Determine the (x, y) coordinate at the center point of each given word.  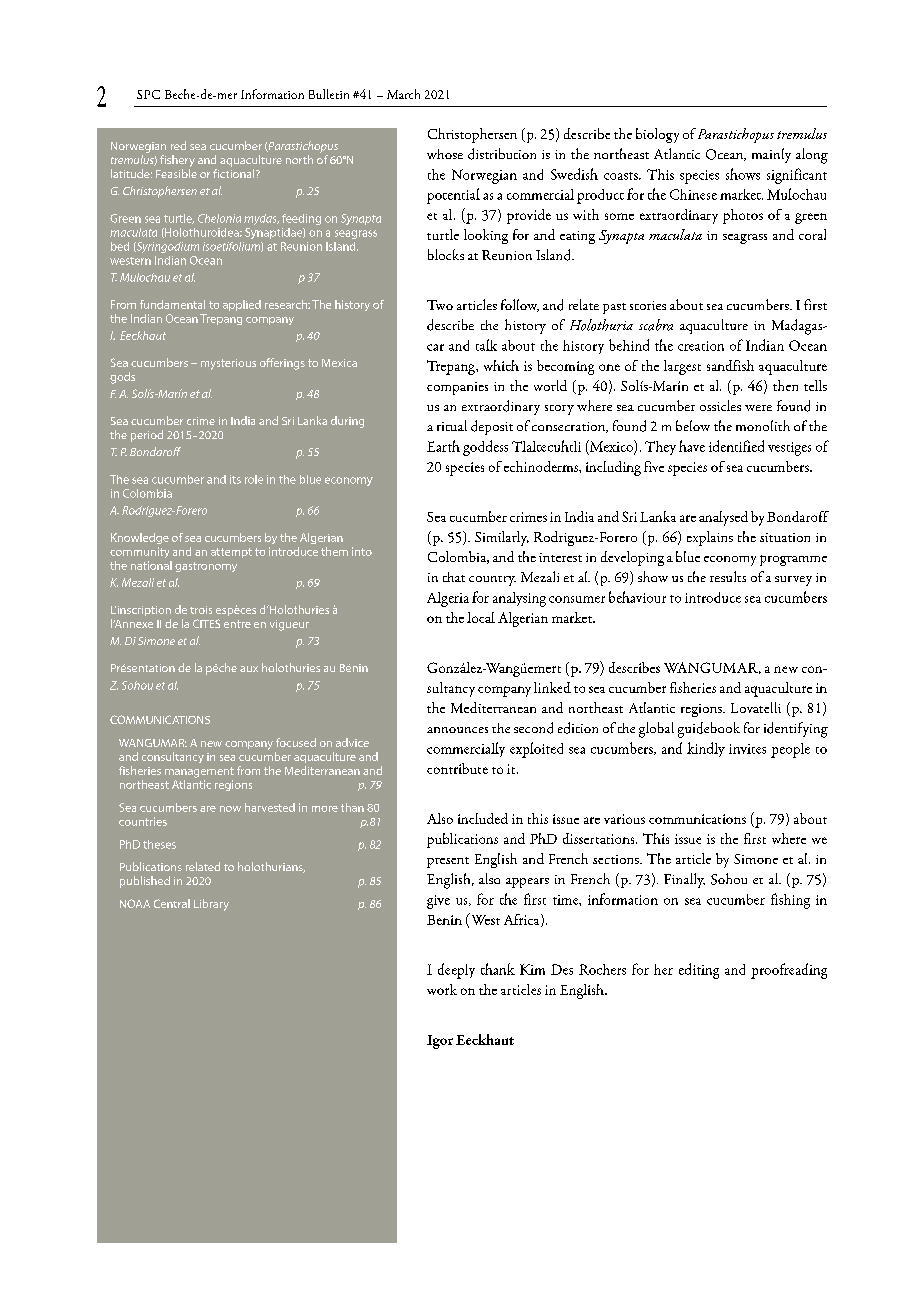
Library (211, 905)
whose (445, 154)
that (454, 577)
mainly (771, 155)
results (728, 576)
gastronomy (206, 567)
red (178, 145)
